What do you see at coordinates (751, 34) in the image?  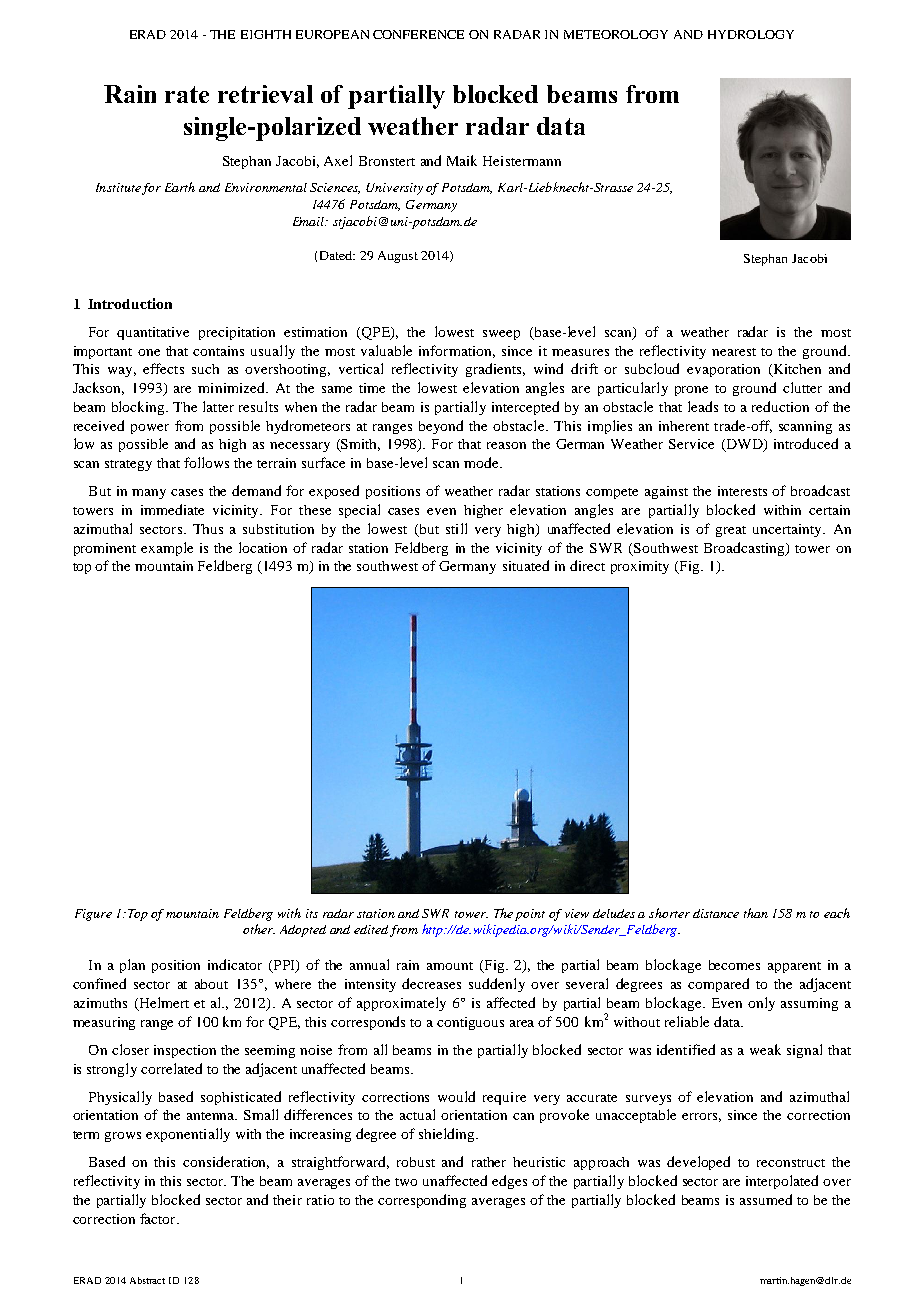 I see `HYDROLOGY` at bounding box center [751, 34].
